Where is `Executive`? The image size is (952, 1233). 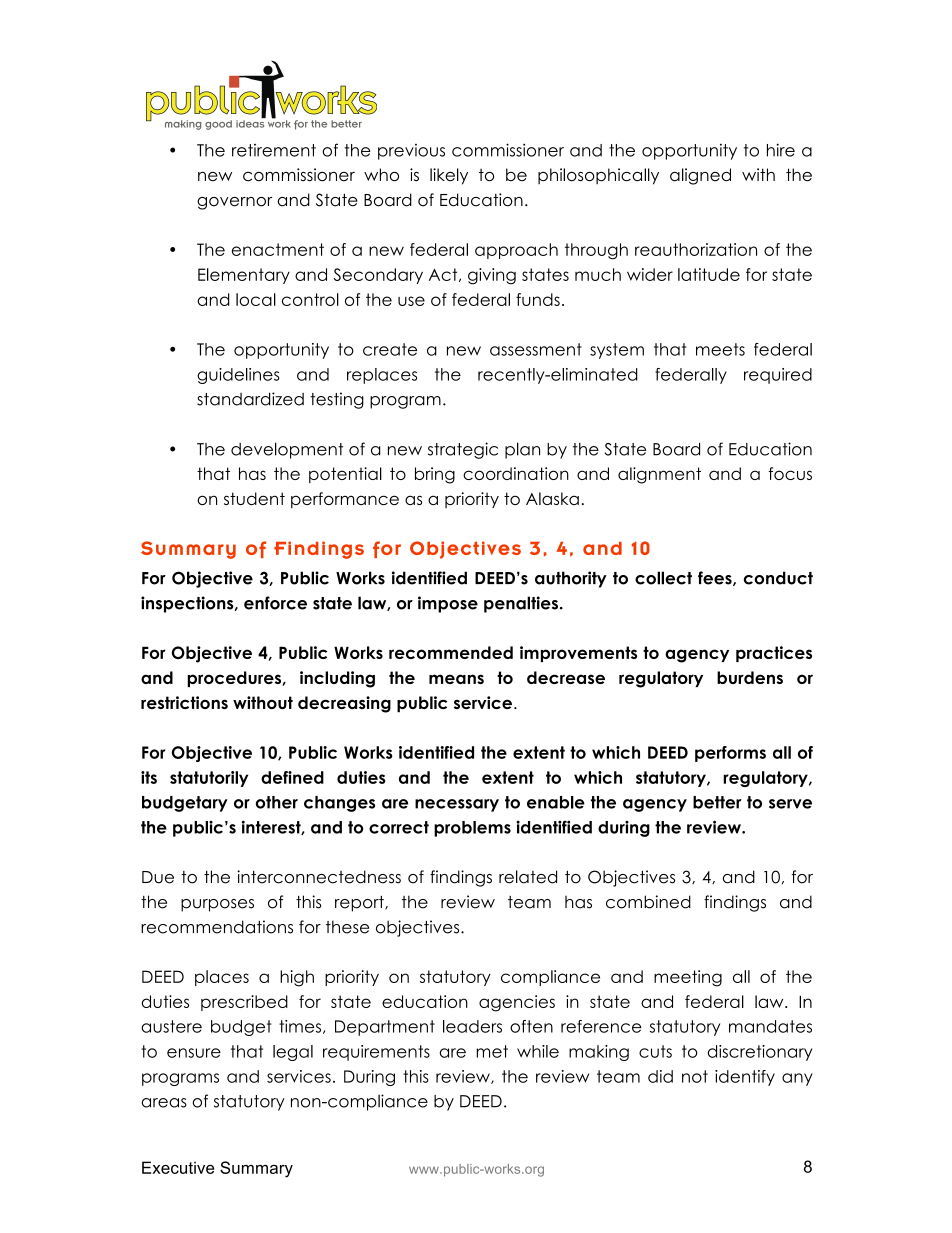 Executive is located at coordinates (178, 1167).
